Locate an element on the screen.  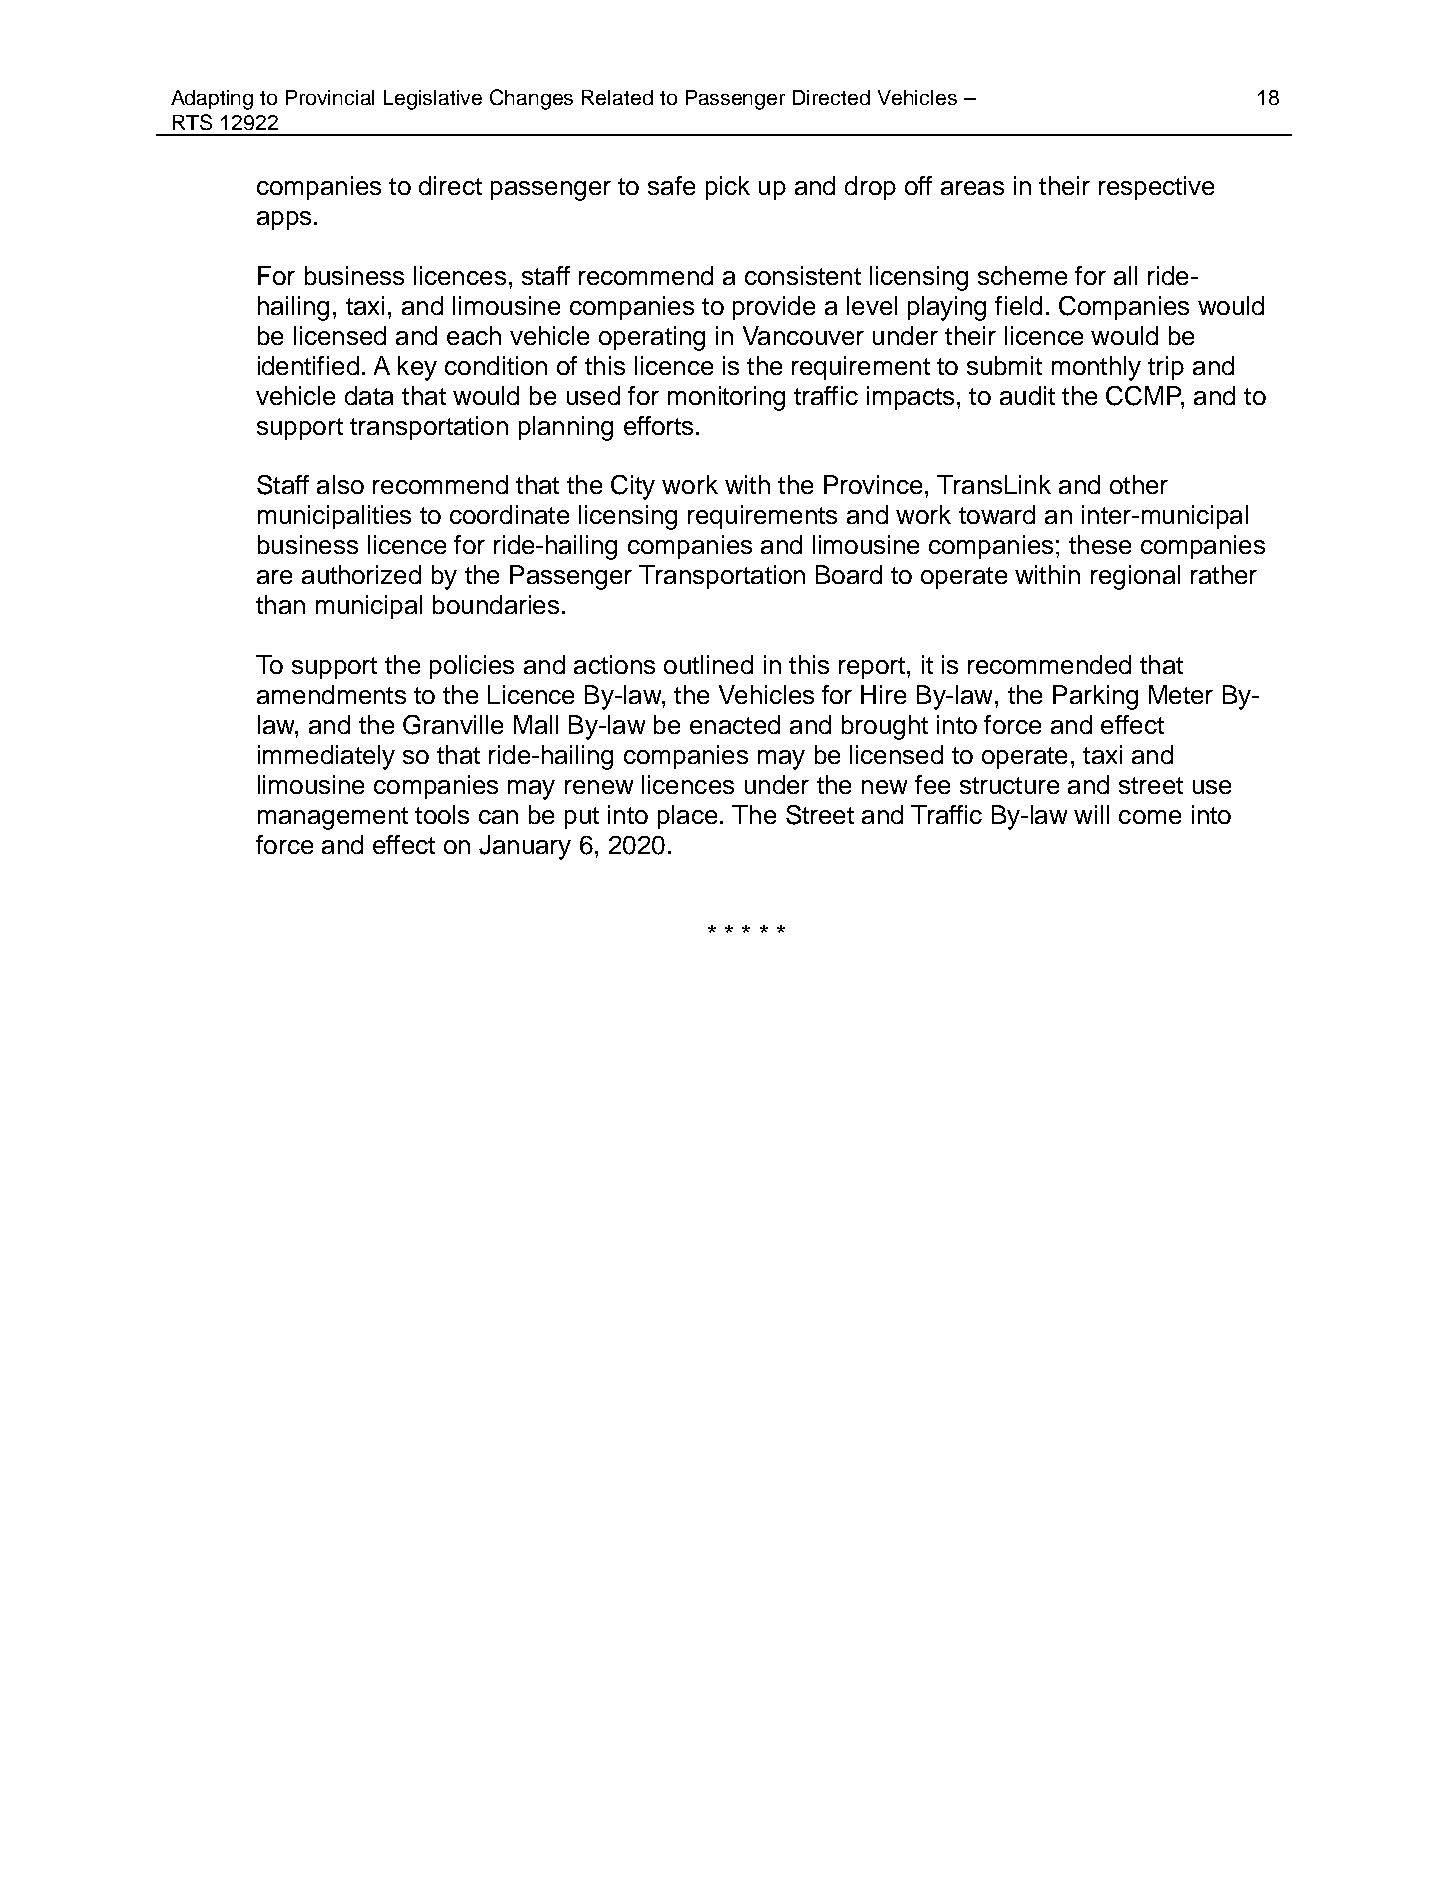
Provincial is located at coordinates (330, 97).
